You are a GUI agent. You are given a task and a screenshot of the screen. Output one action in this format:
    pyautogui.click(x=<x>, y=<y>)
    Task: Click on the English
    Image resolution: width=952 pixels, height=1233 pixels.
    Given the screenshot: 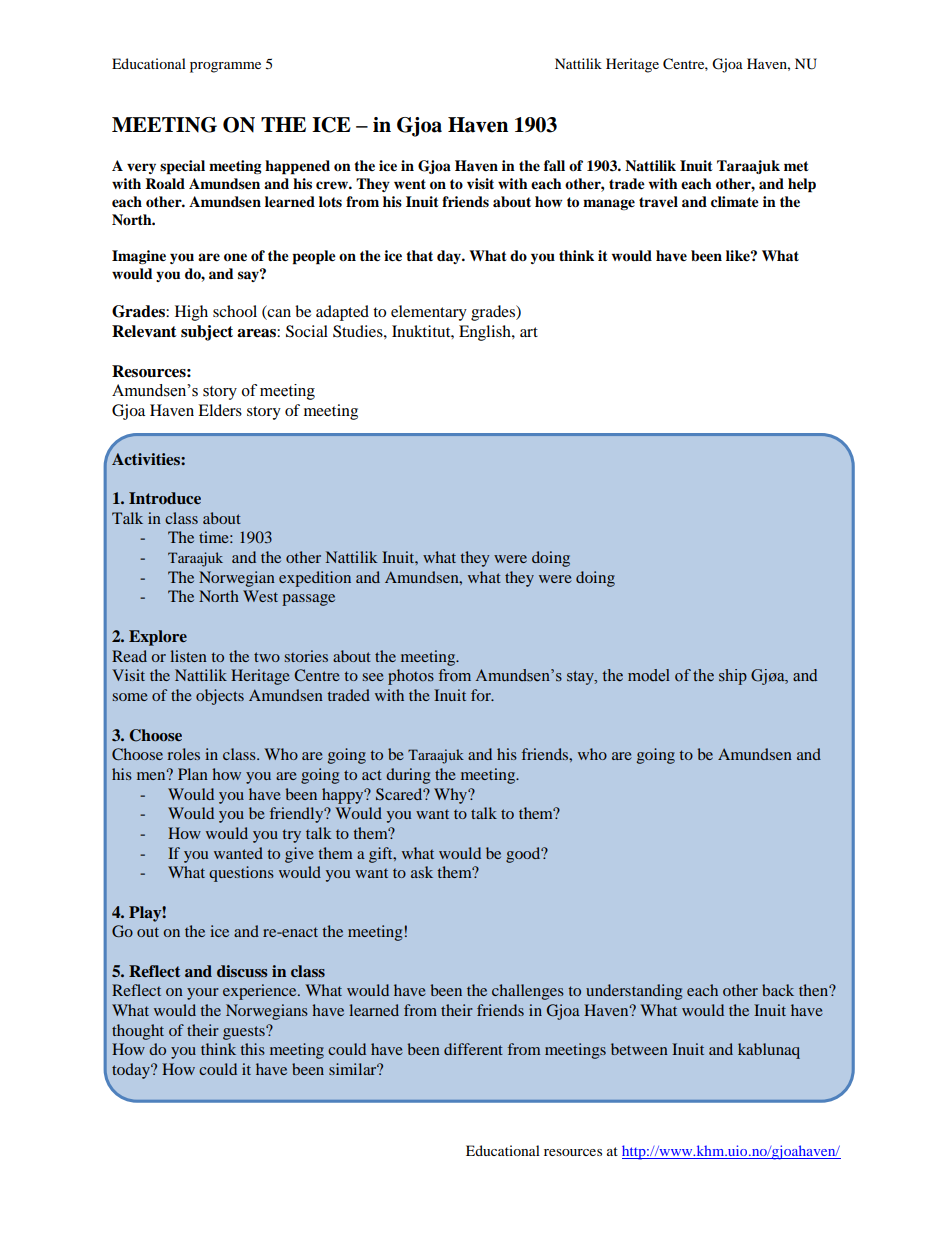 What is the action you would take?
    pyautogui.click(x=486, y=333)
